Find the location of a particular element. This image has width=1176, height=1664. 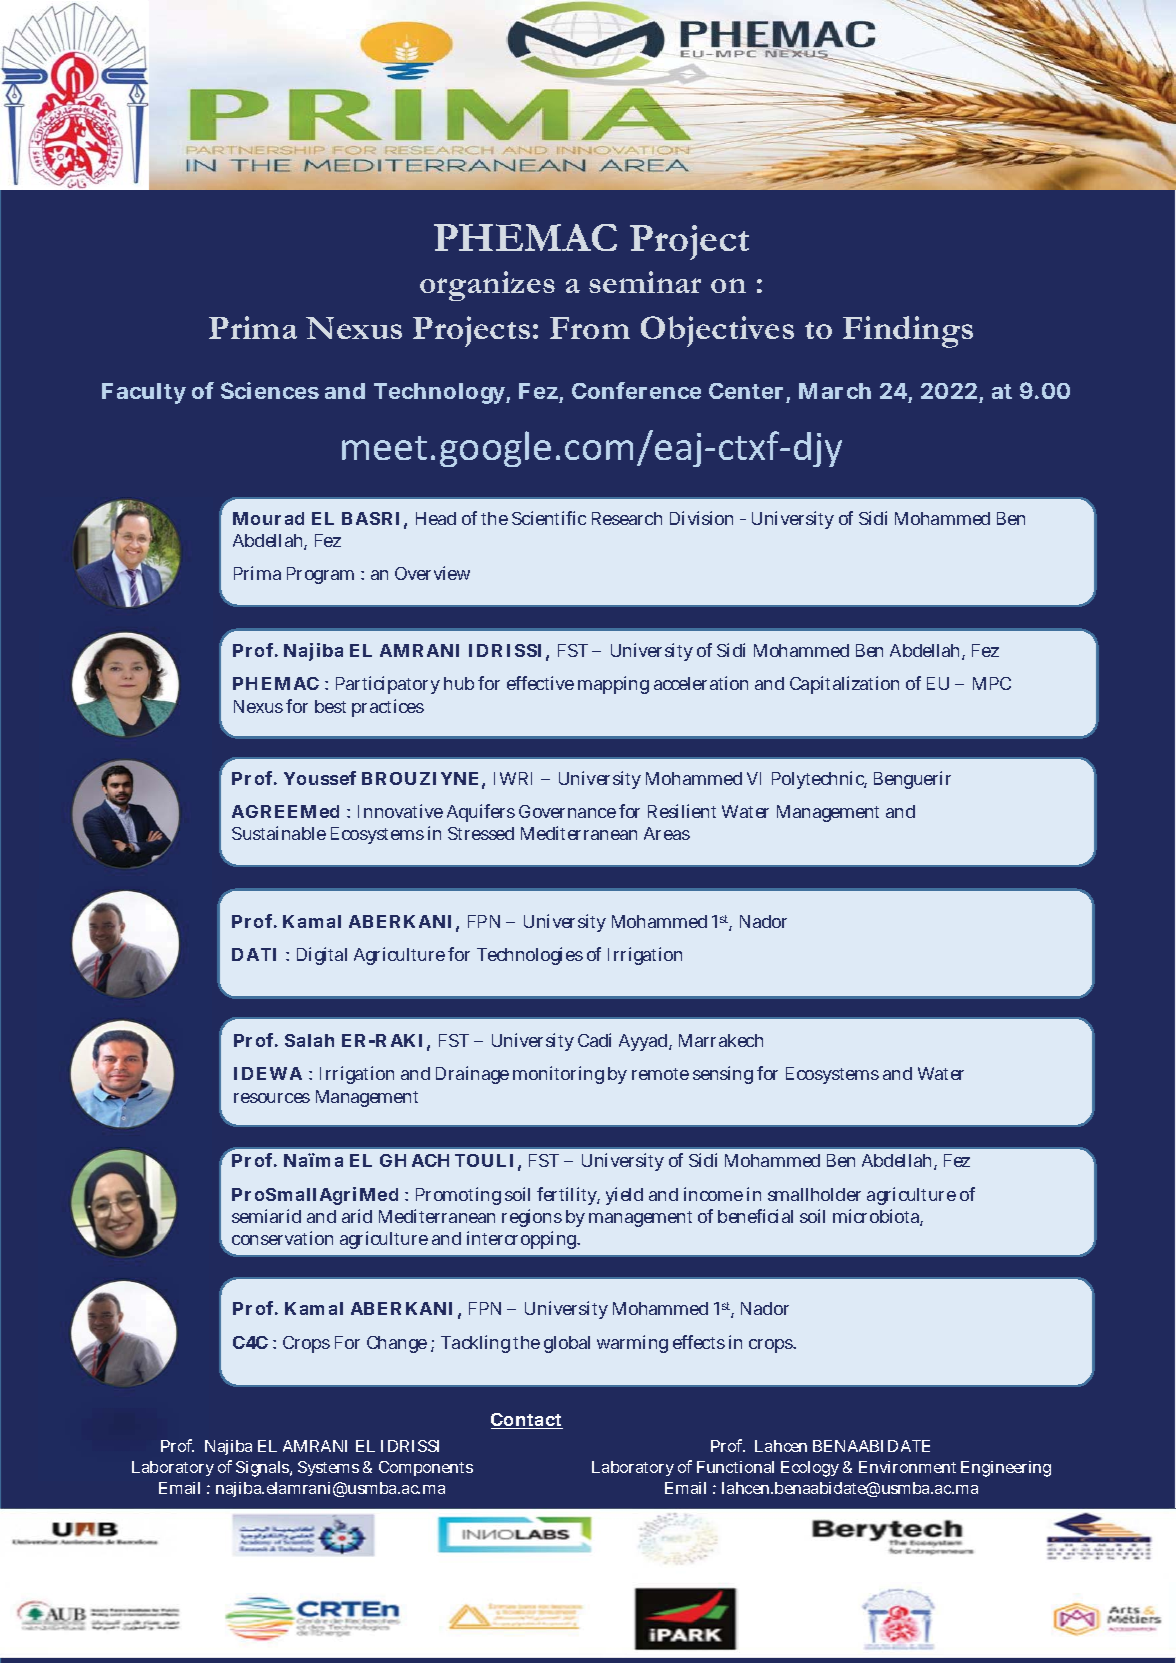

Sciences is located at coordinates (270, 390).
